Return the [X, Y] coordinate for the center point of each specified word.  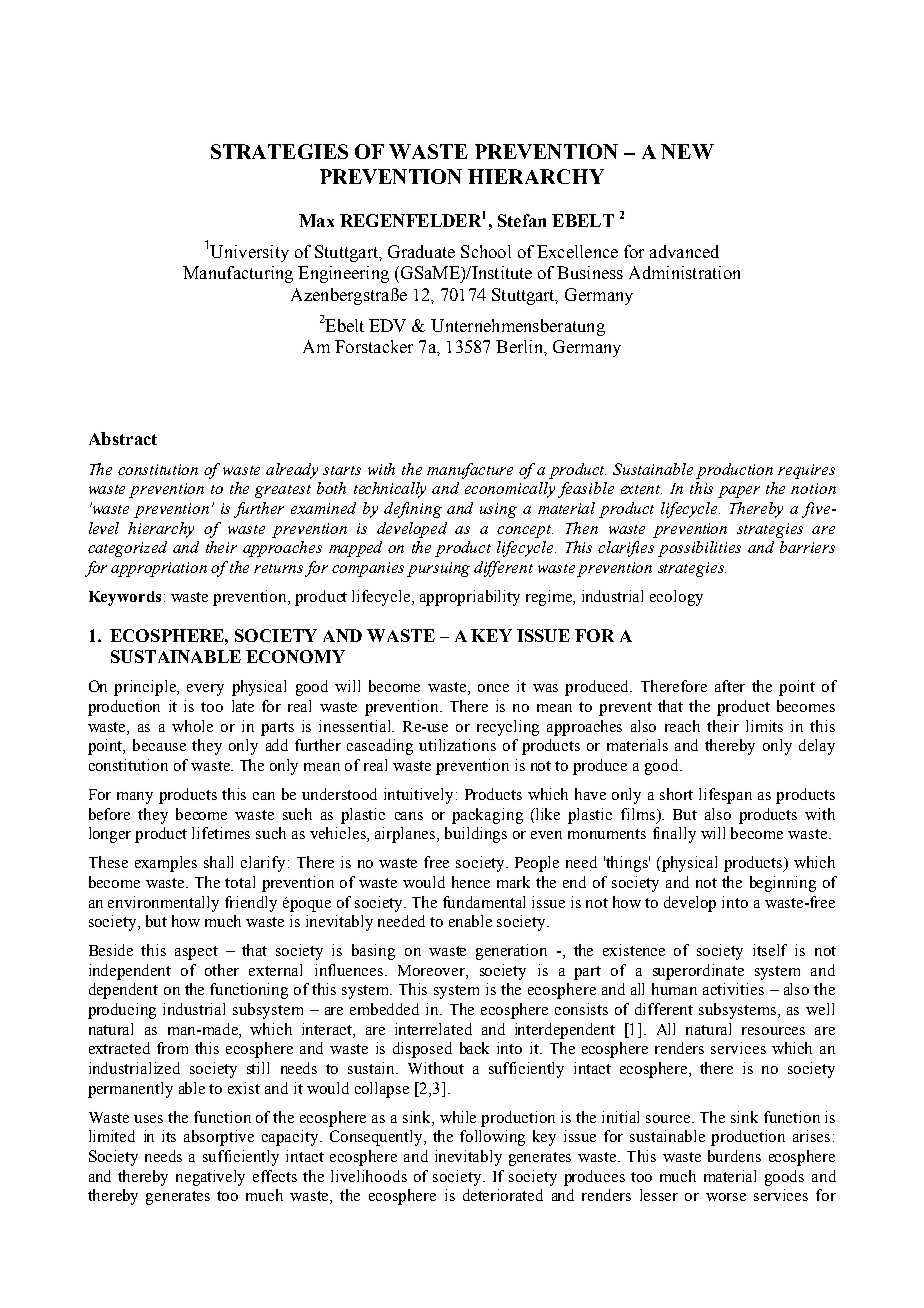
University [249, 253]
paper [739, 492]
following [492, 1138]
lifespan [725, 796]
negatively [210, 1178]
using [498, 510]
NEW [687, 151]
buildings [476, 835]
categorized [127, 549]
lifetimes [221, 833]
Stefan [522, 220]
